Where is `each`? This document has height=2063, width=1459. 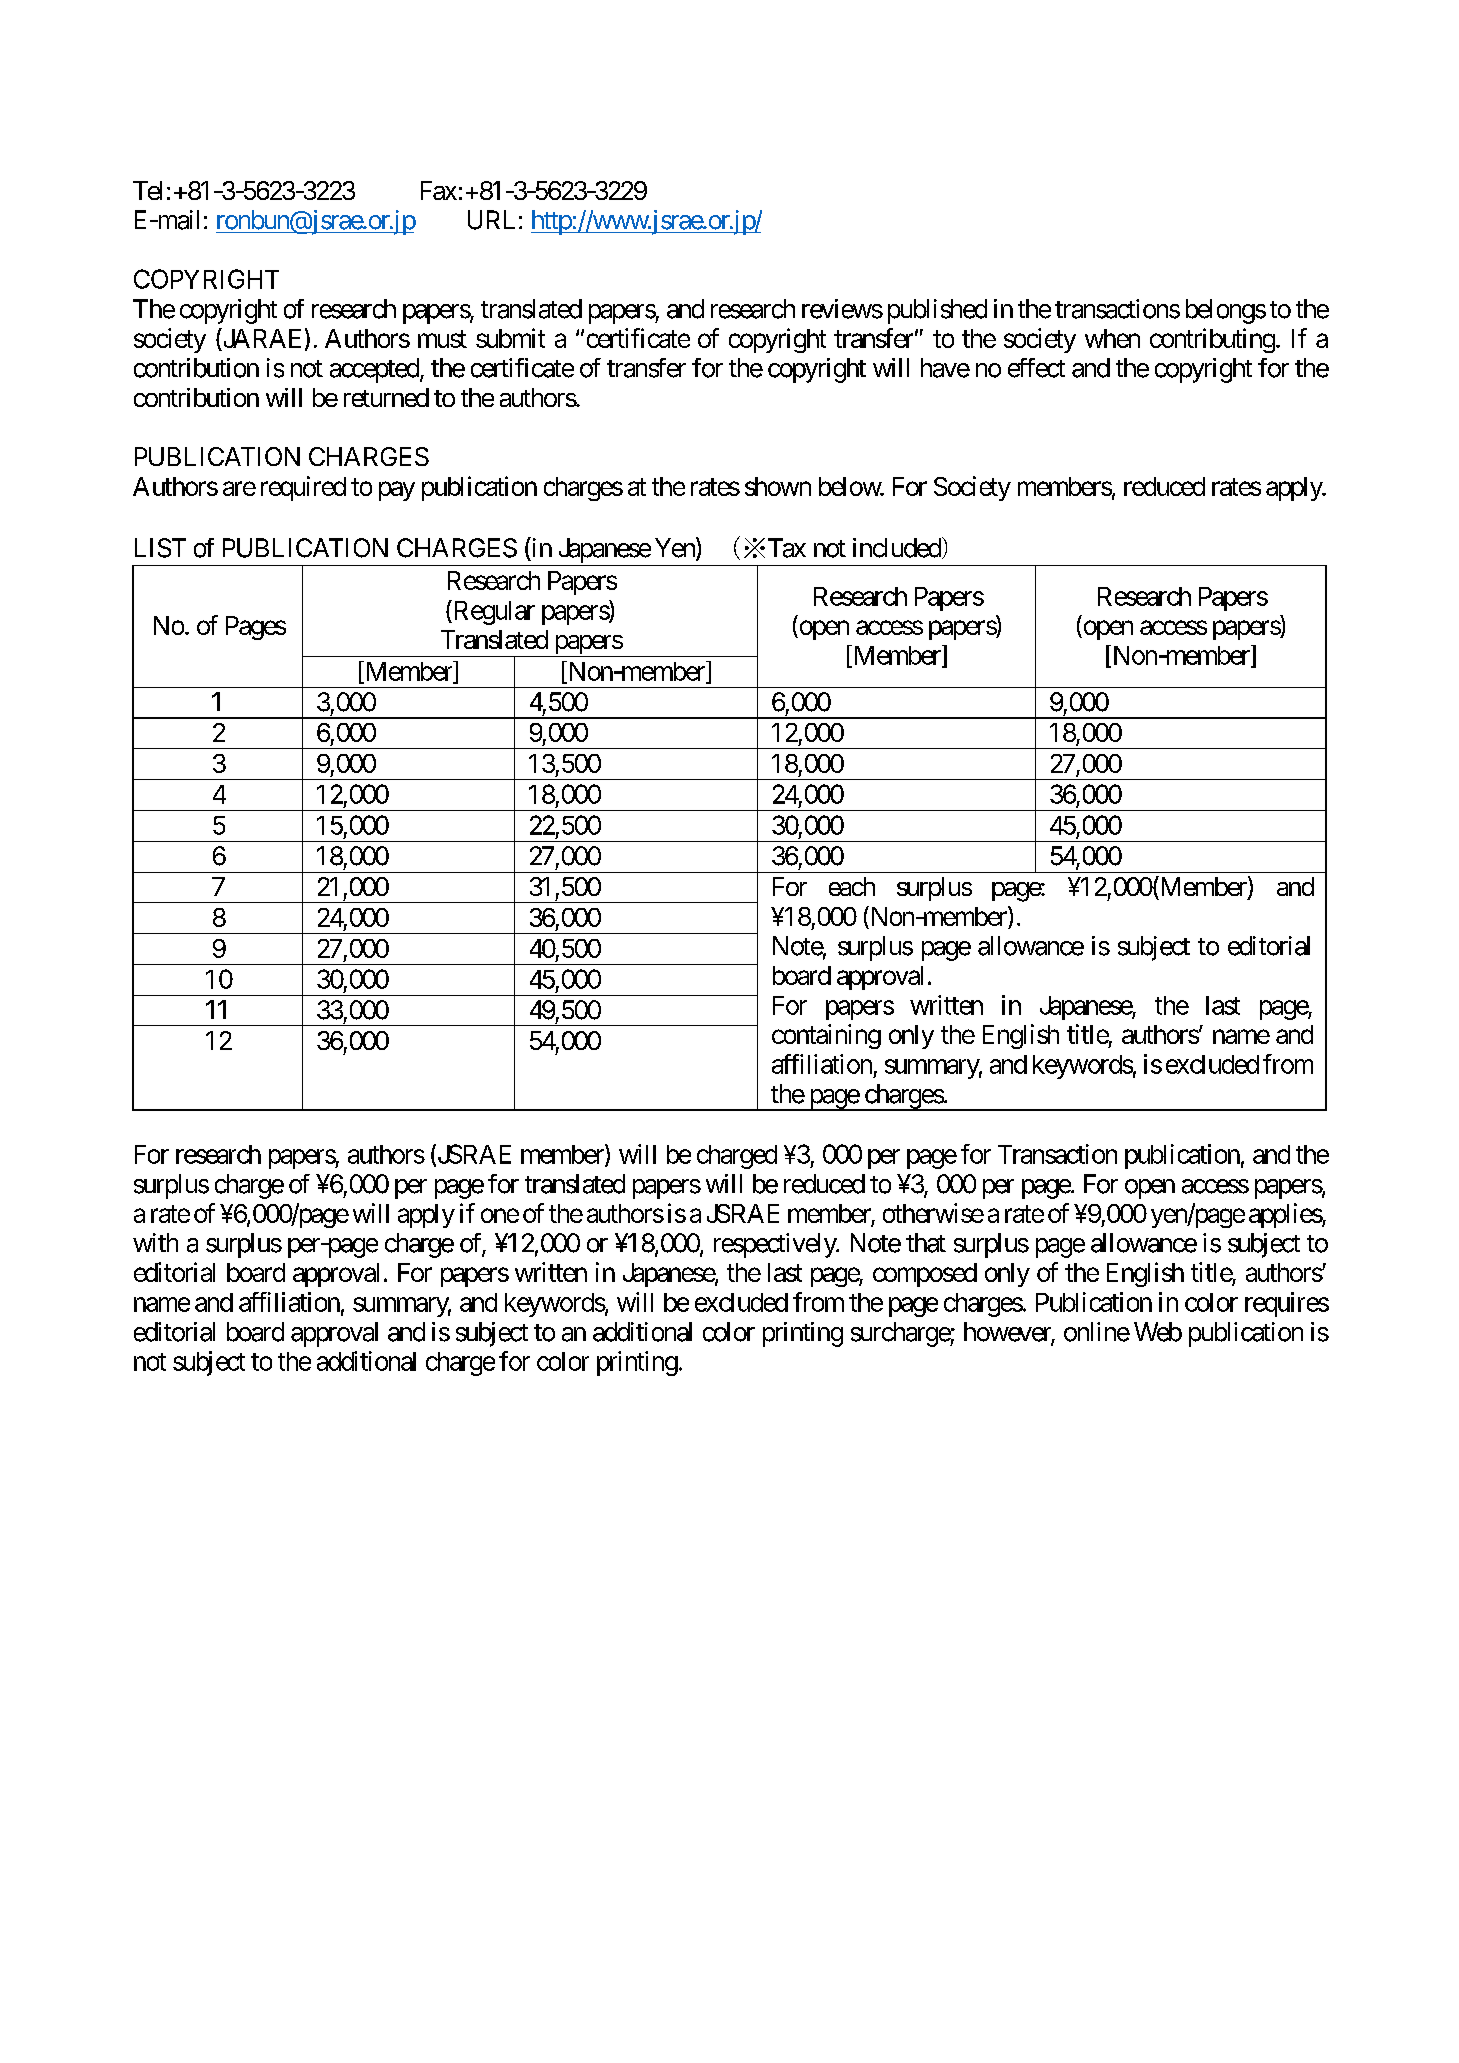
each is located at coordinates (852, 886).
